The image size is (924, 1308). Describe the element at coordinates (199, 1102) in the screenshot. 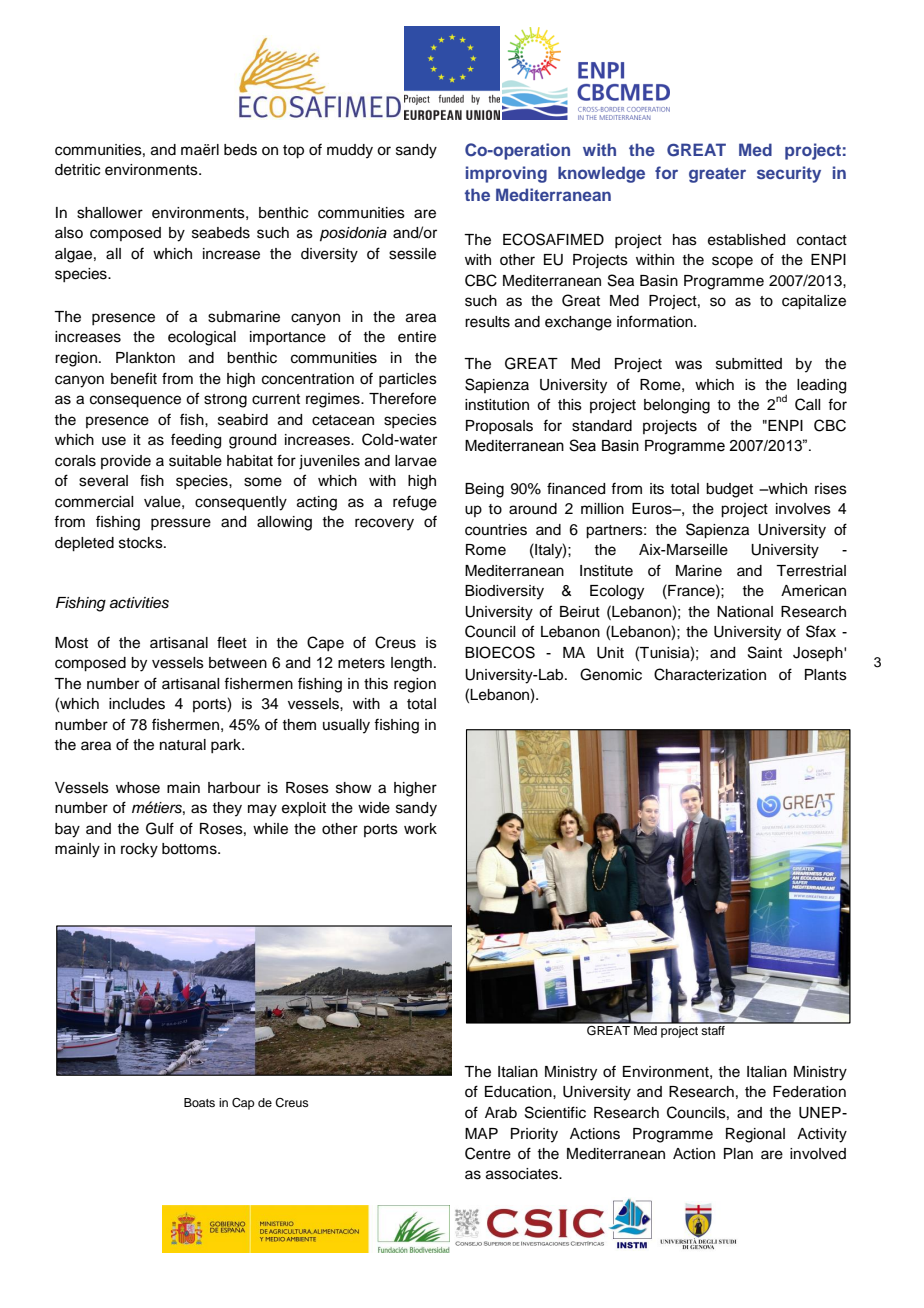

I see `Boats` at that location.
